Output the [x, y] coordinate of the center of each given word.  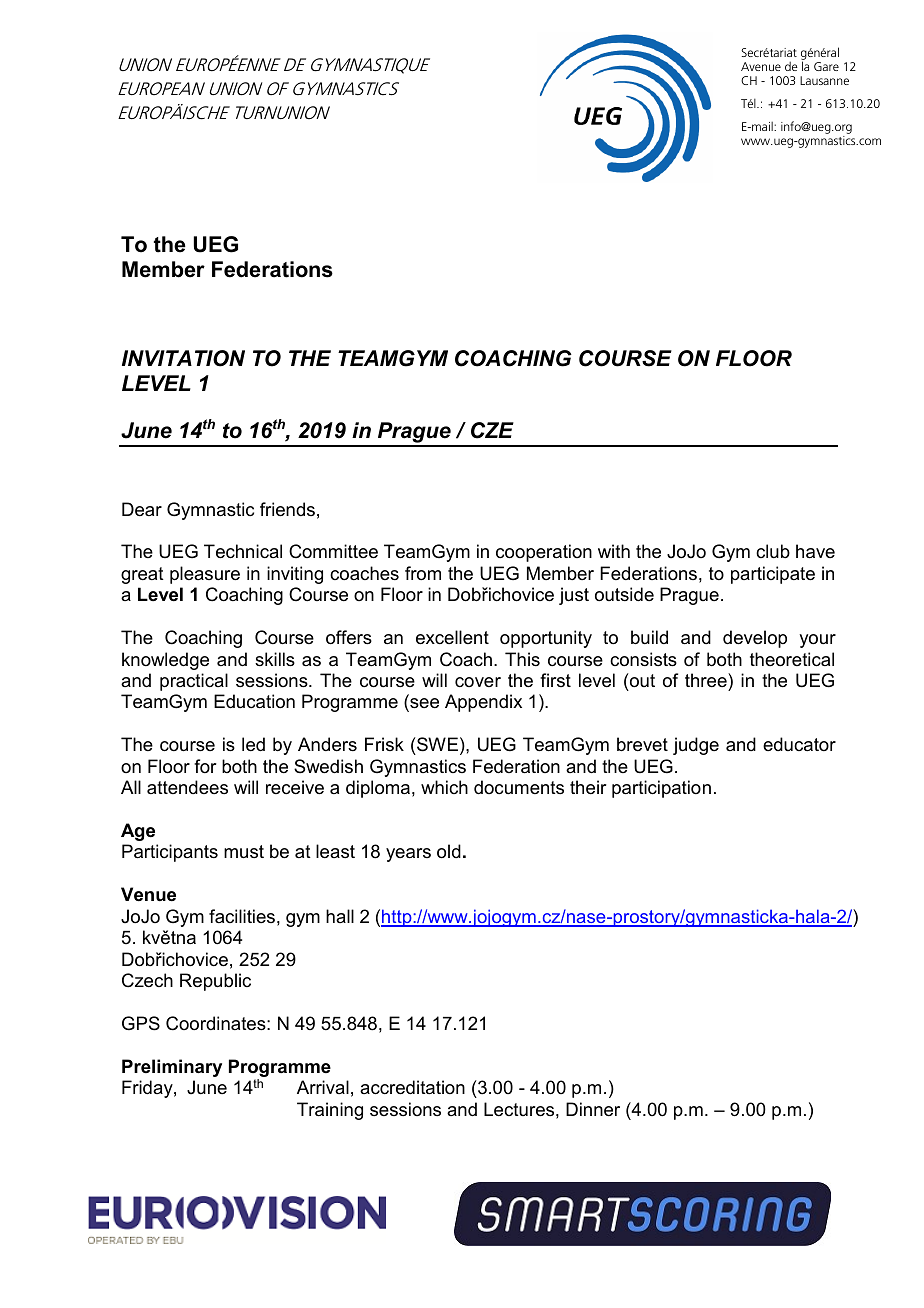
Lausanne [824, 80]
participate [773, 575]
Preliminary [172, 1068]
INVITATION [183, 358]
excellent [452, 637]
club [773, 551]
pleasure [205, 575]
